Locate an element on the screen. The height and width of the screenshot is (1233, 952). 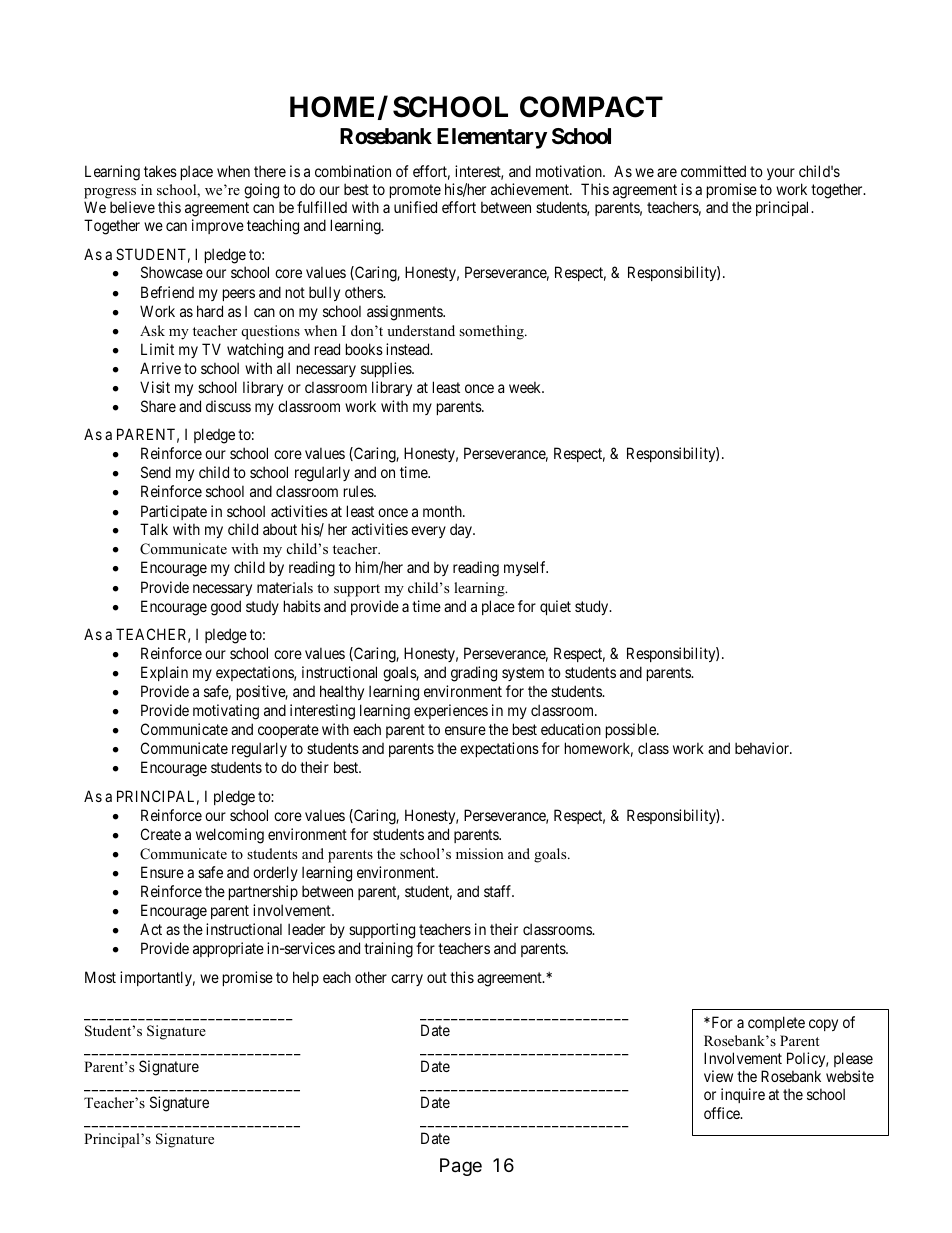
behavior is located at coordinates (763, 748).
